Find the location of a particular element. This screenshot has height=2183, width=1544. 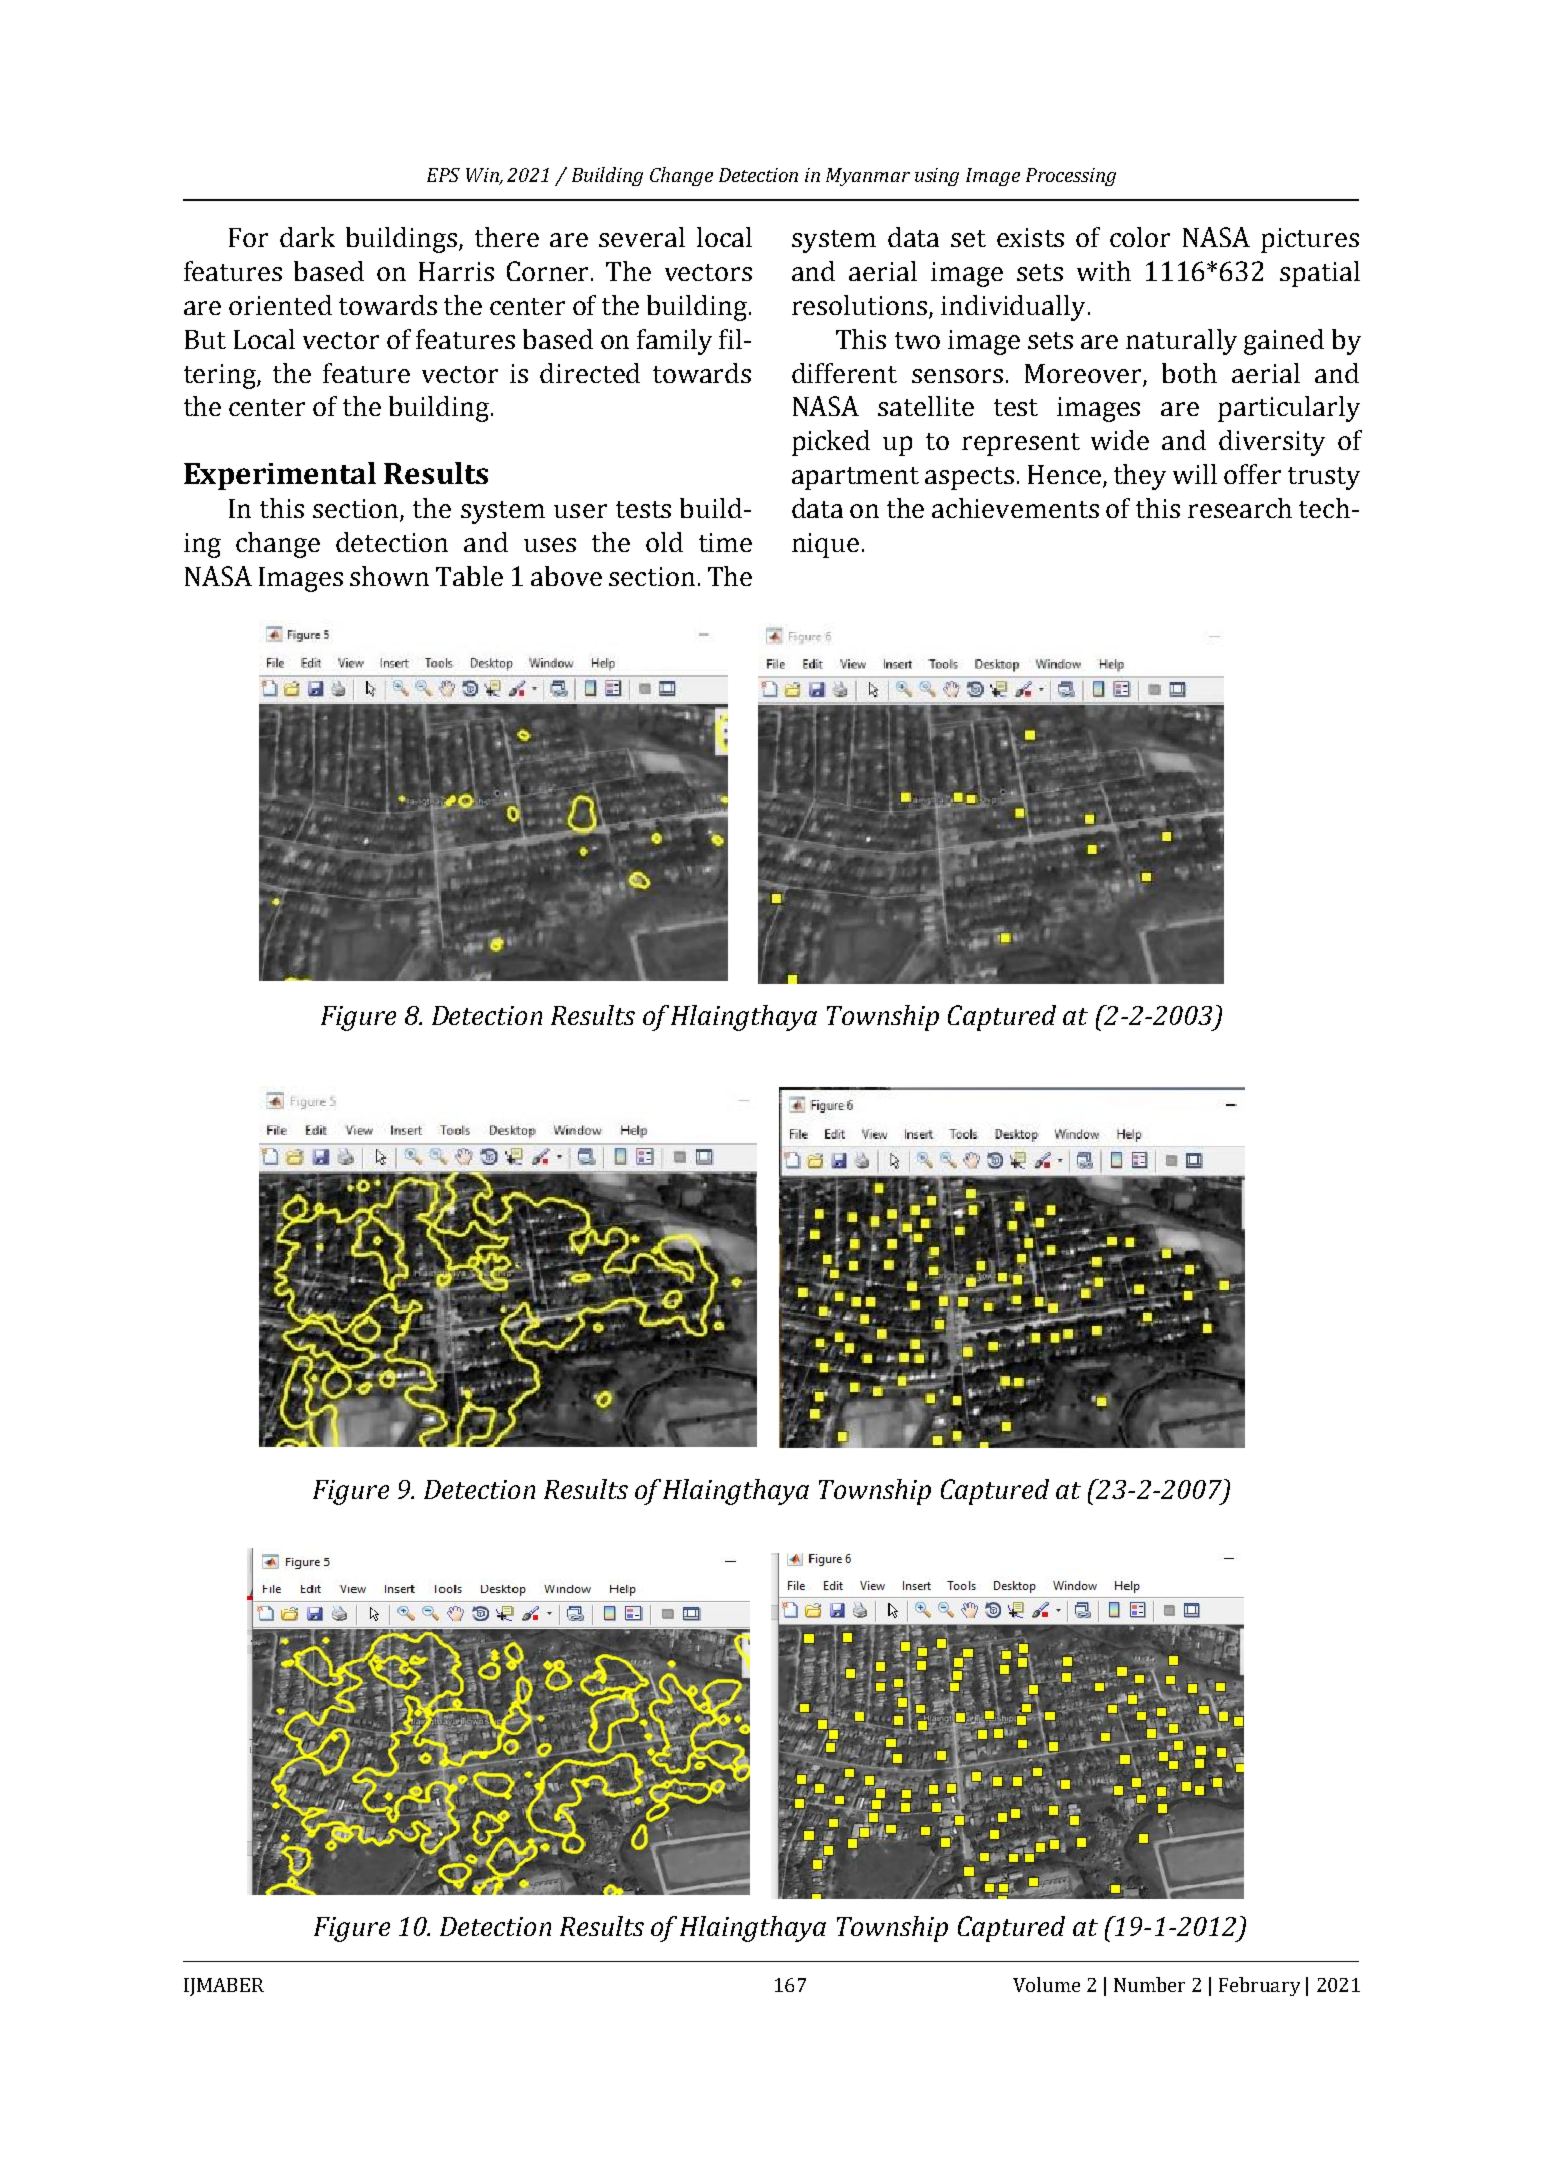

time is located at coordinates (725, 542).
